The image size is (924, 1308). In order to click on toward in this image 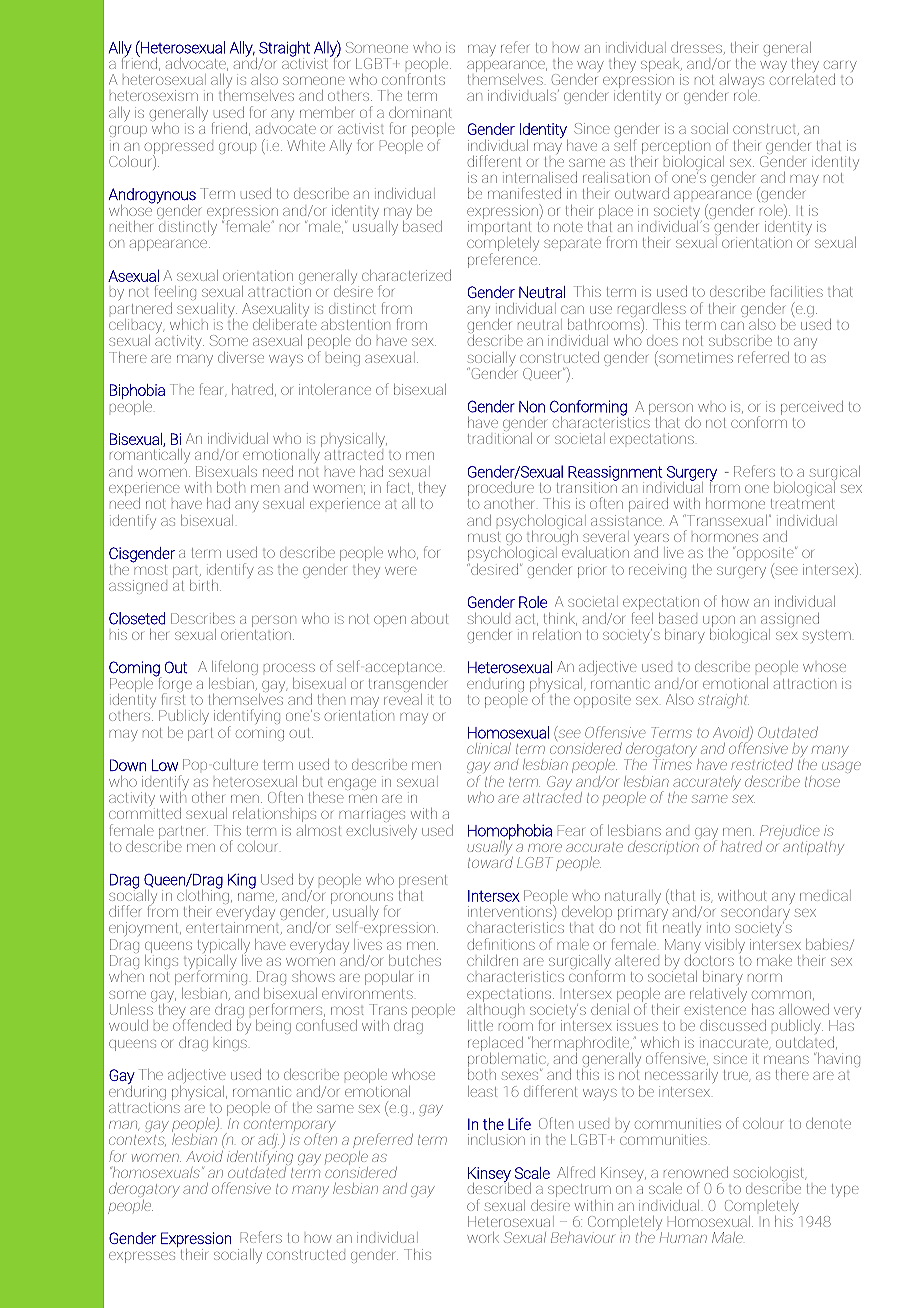, I will do `click(490, 861)`.
